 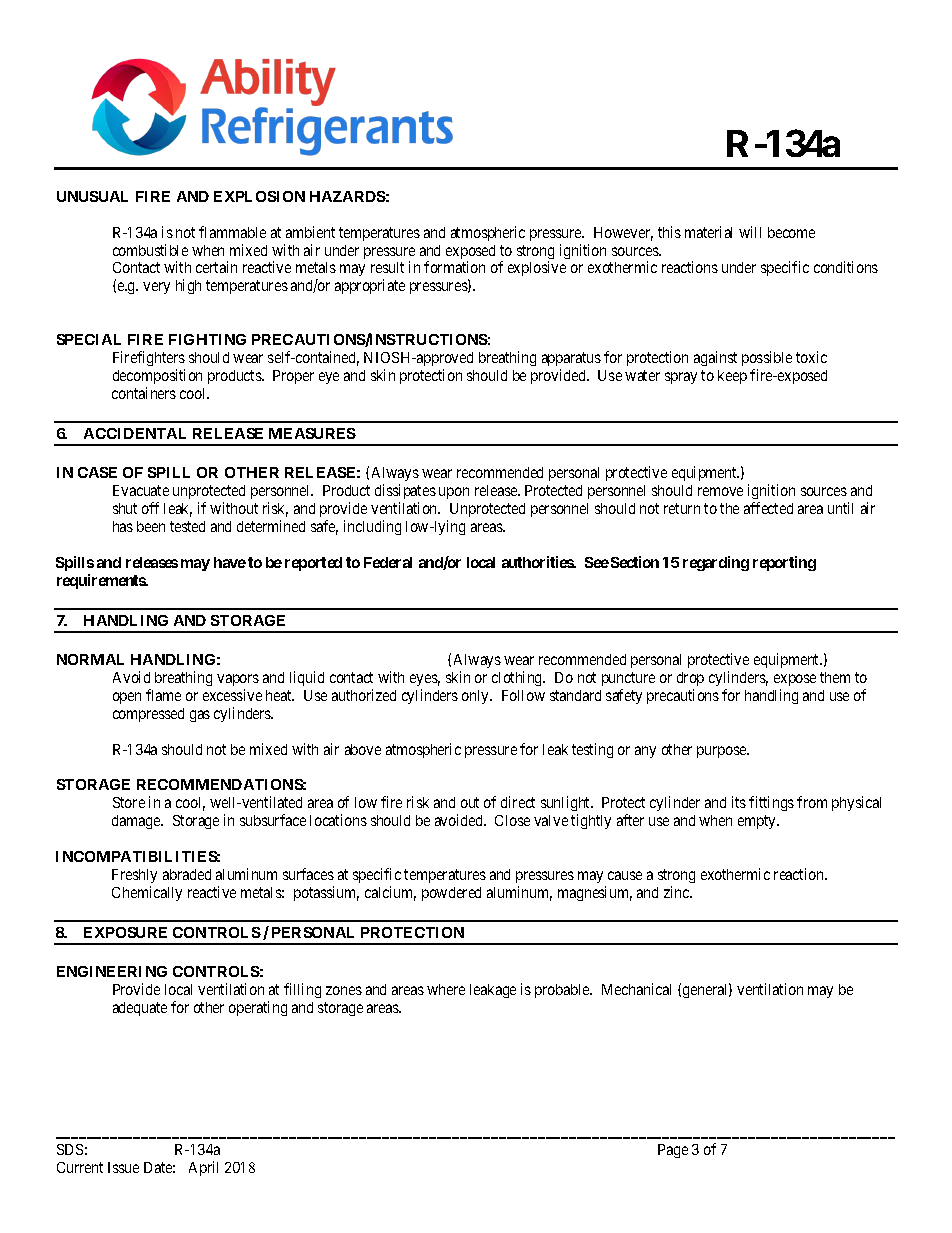 What do you see at coordinates (750, 232) in the screenshot?
I see `will` at bounding box center [750, 232].
